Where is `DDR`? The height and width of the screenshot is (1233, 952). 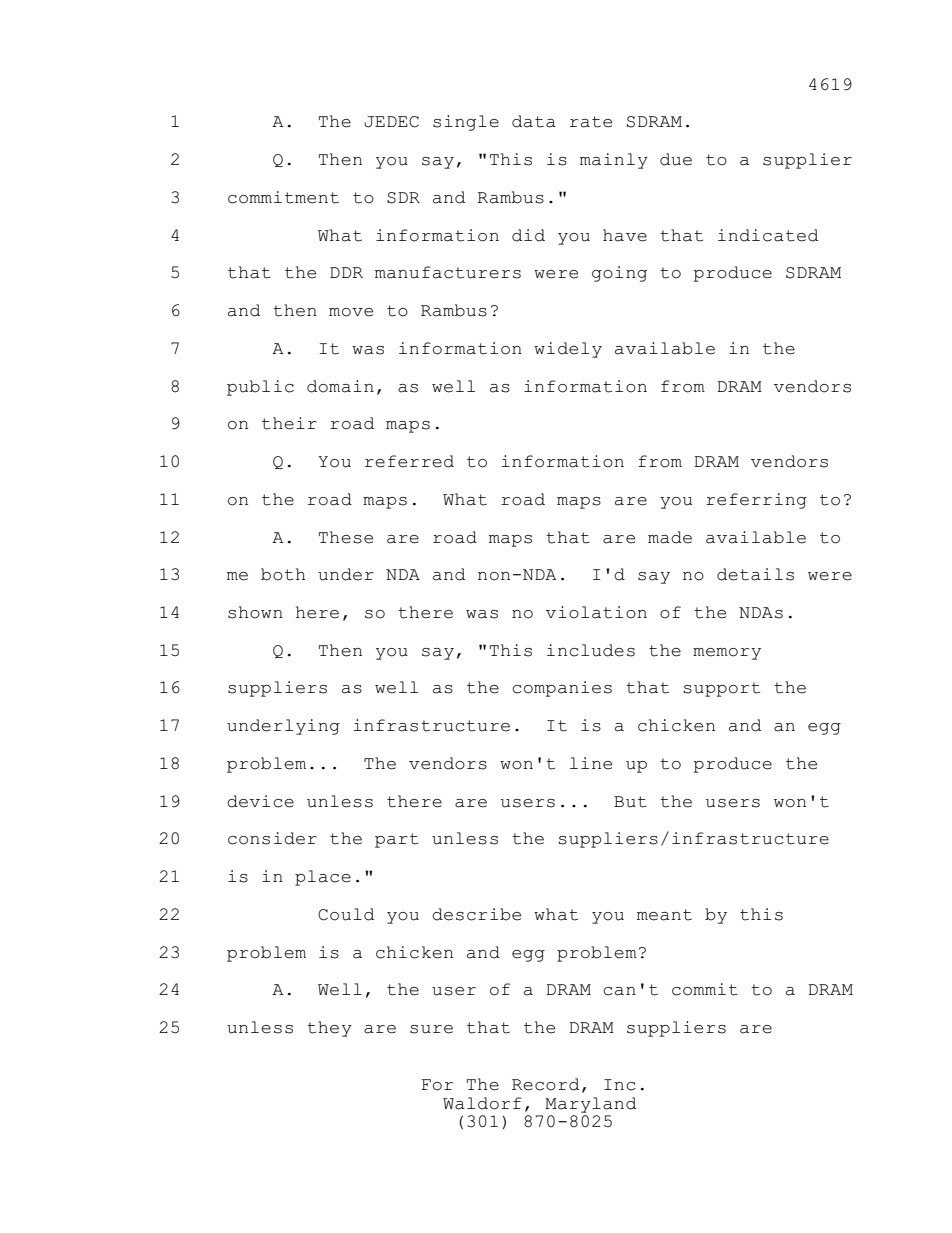
DDR is located at coordinates (346, 272).
